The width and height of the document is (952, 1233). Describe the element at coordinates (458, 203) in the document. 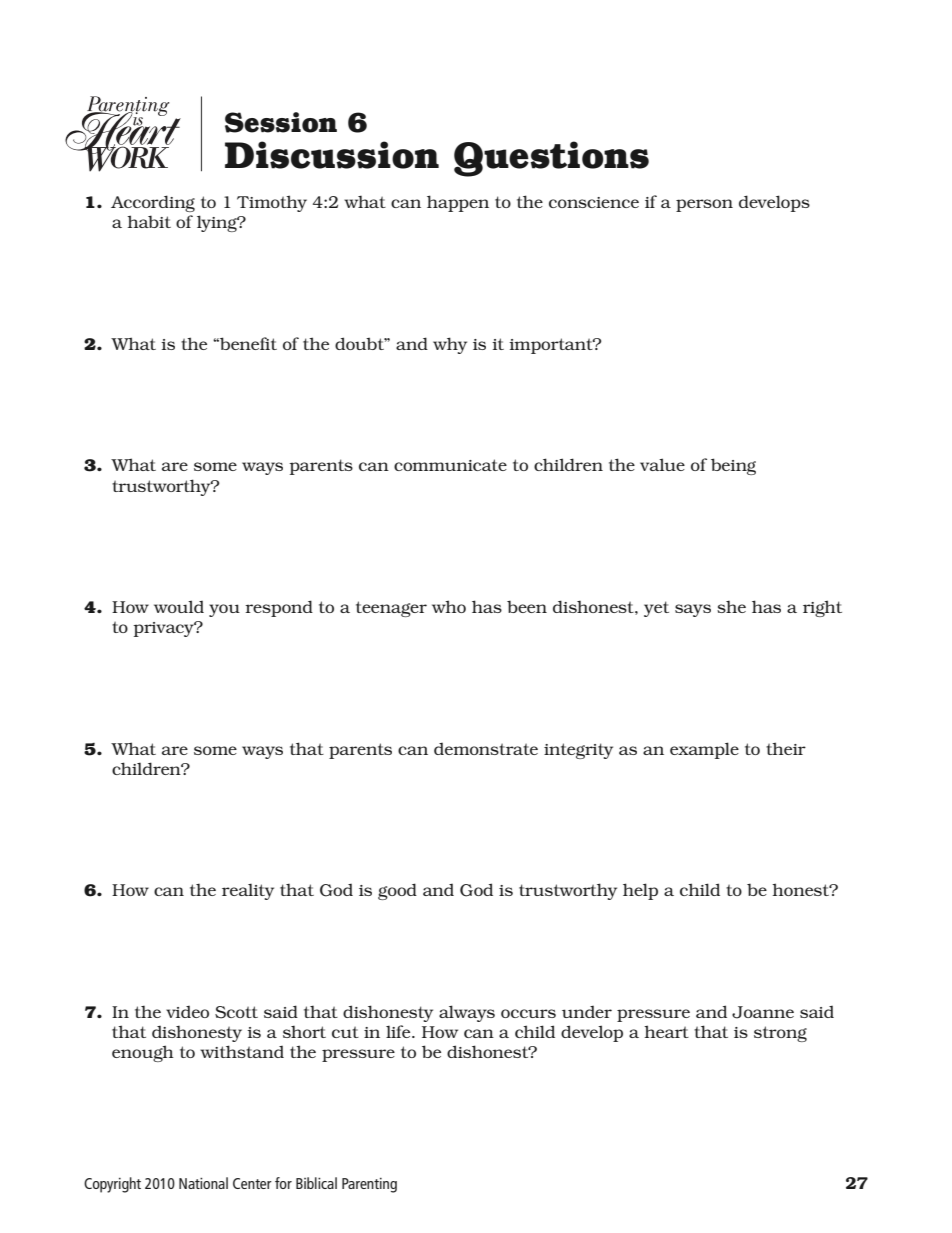

I see `happen` at that location.
